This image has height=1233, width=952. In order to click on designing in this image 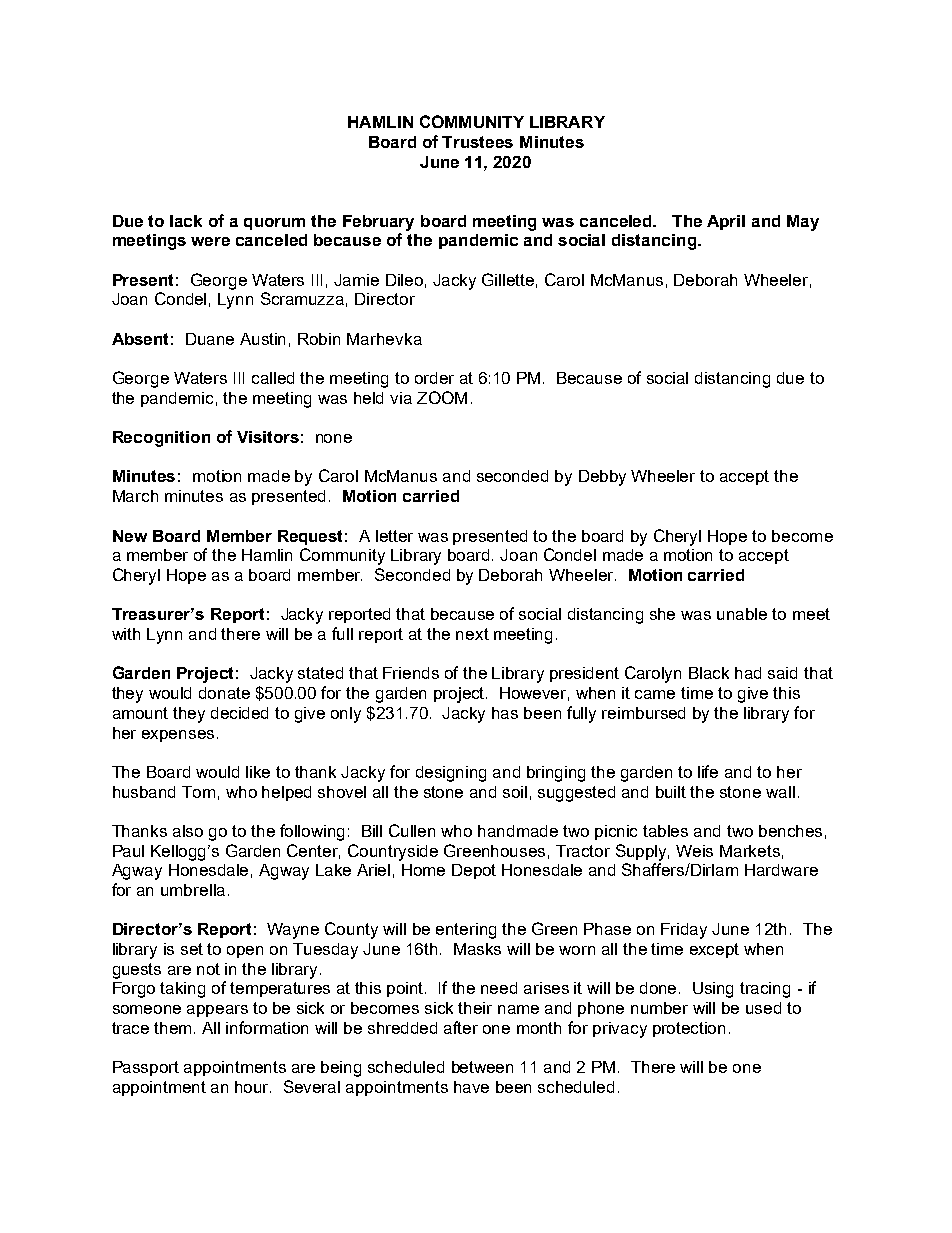, I will do `click(451, 774)`.
